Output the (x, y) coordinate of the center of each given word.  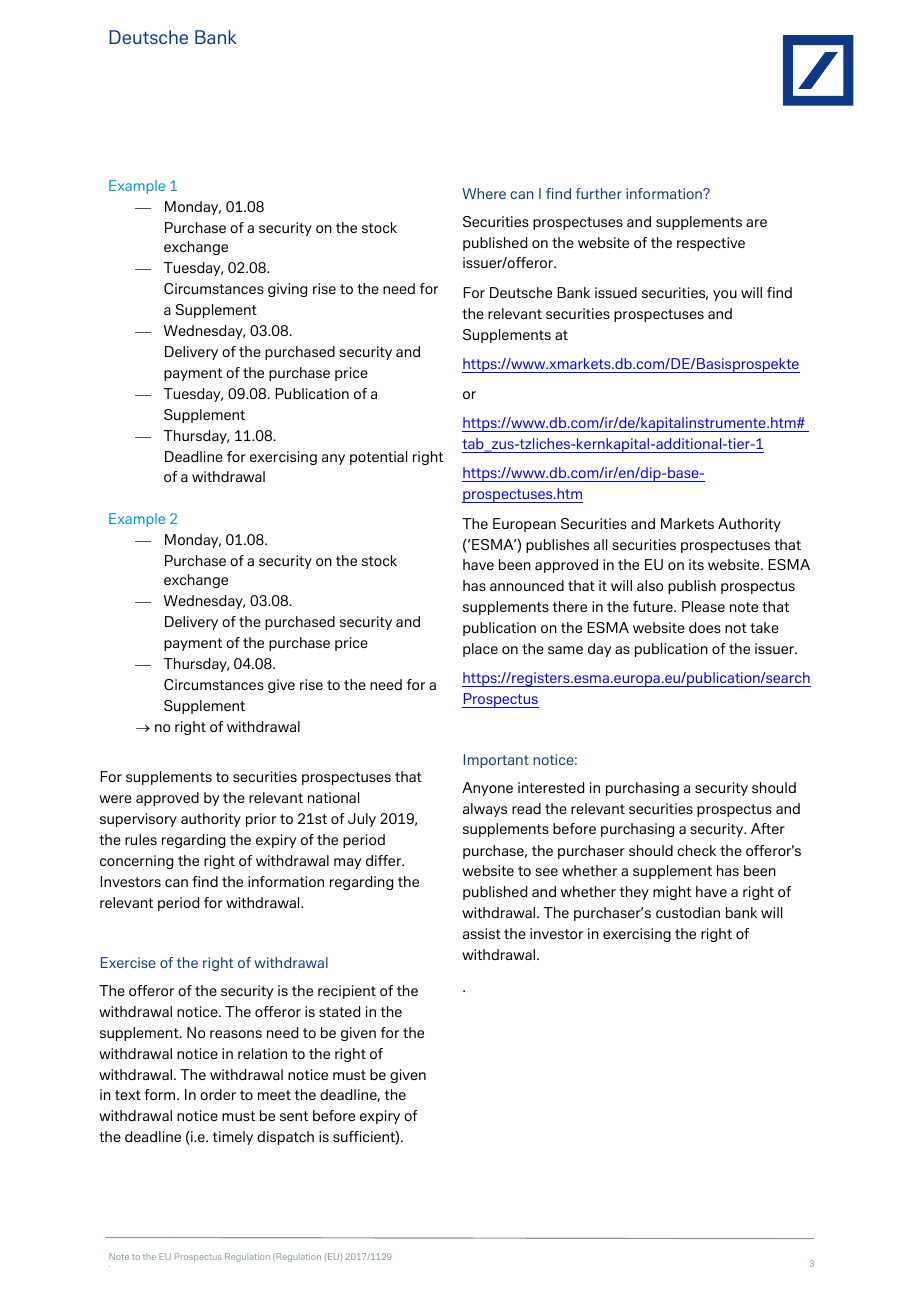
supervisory (138, 820)
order (218, 1094)
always (485, 810)
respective (711, 244)
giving (287, 290)
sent (294, 1116)
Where (484, 193)
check (696, 850)
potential (378, 458)
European (524, 525)
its (696, 564)
